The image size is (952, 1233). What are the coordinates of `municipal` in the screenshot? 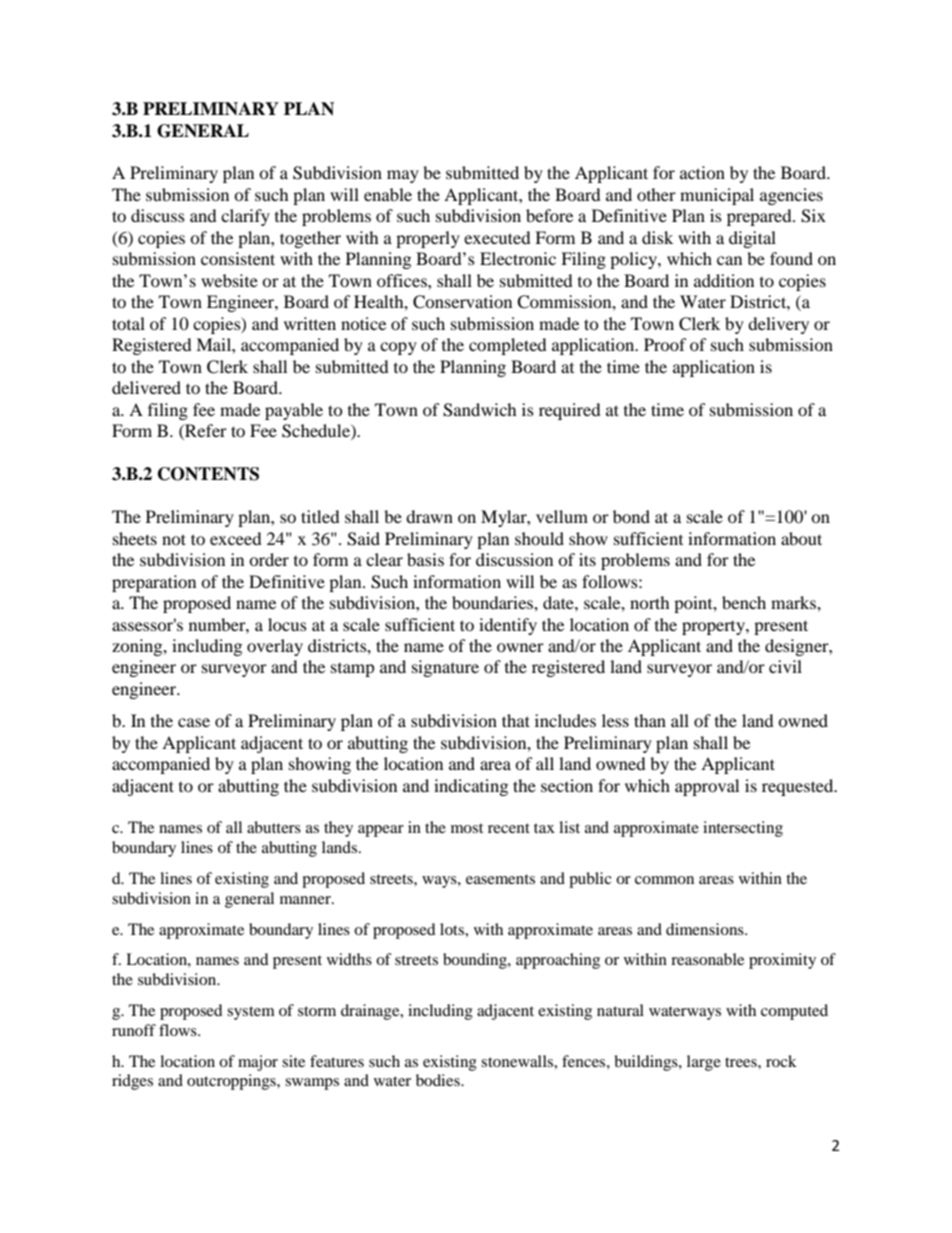 It's located at (717, 196).
